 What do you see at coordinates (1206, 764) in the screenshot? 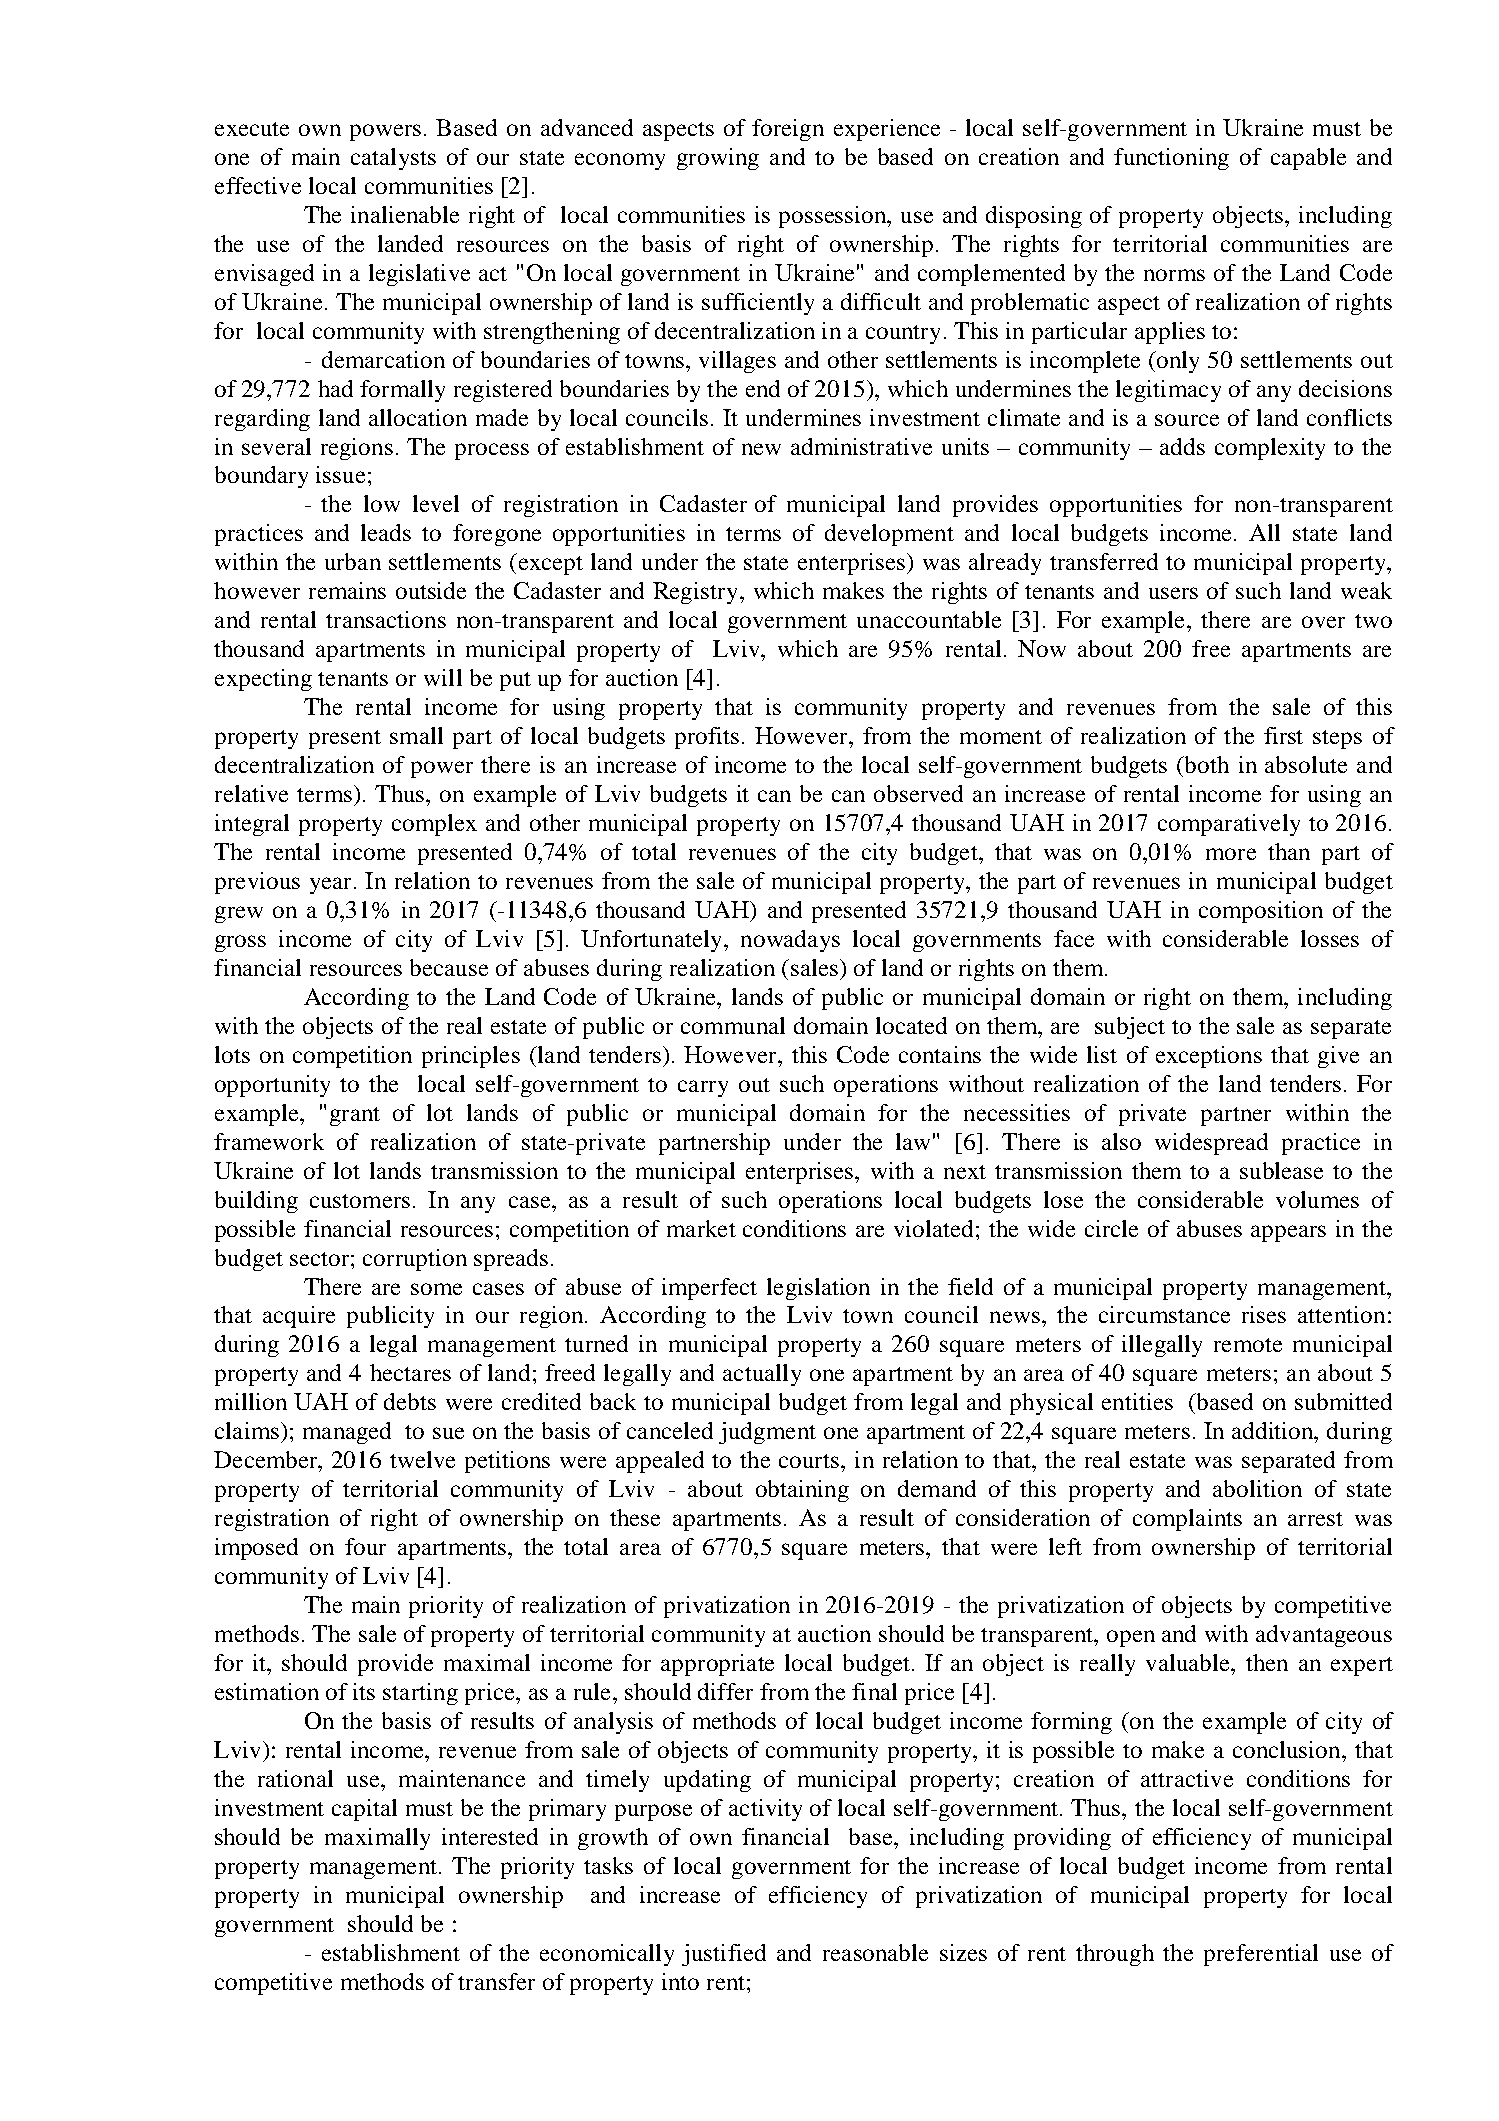
I see `both` at bounding box center [1206, 764].
